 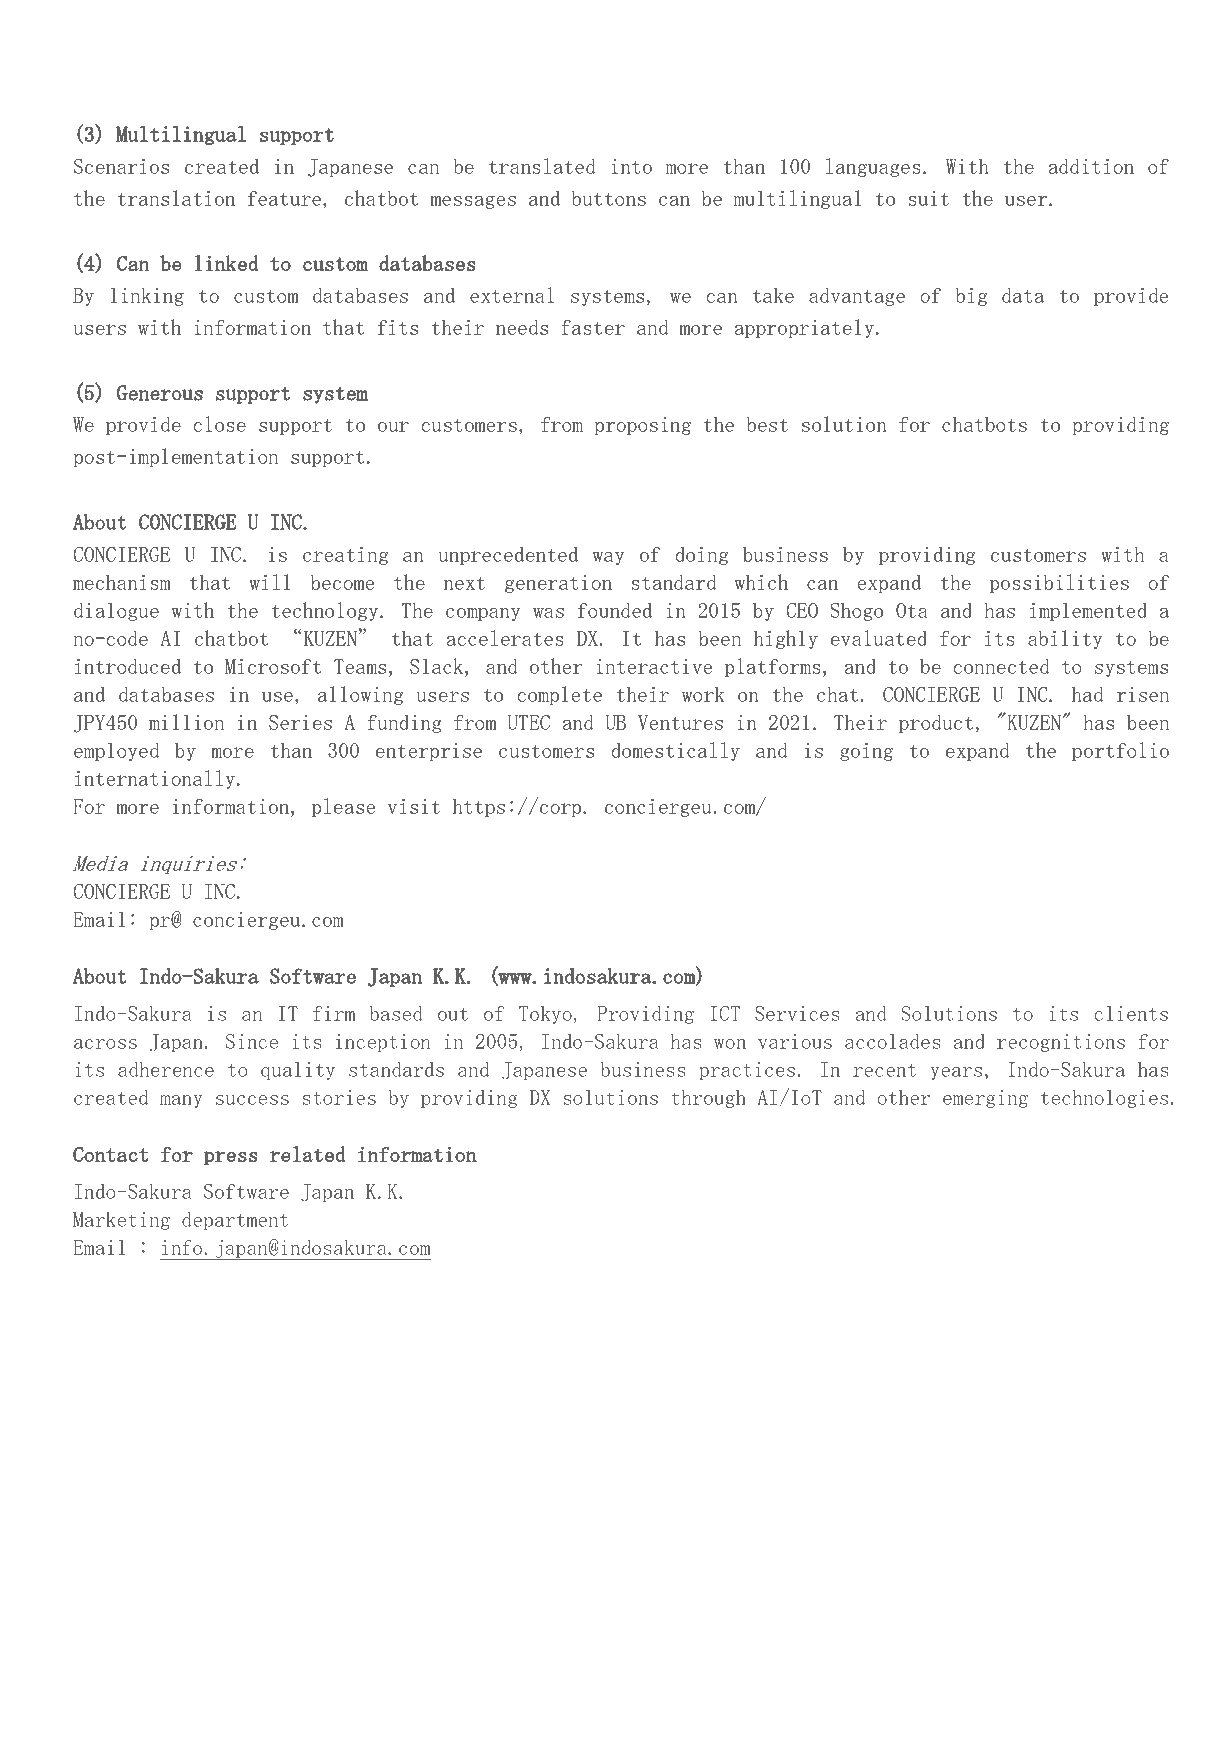 I want to click on press, so click(x=231, y=1158).
